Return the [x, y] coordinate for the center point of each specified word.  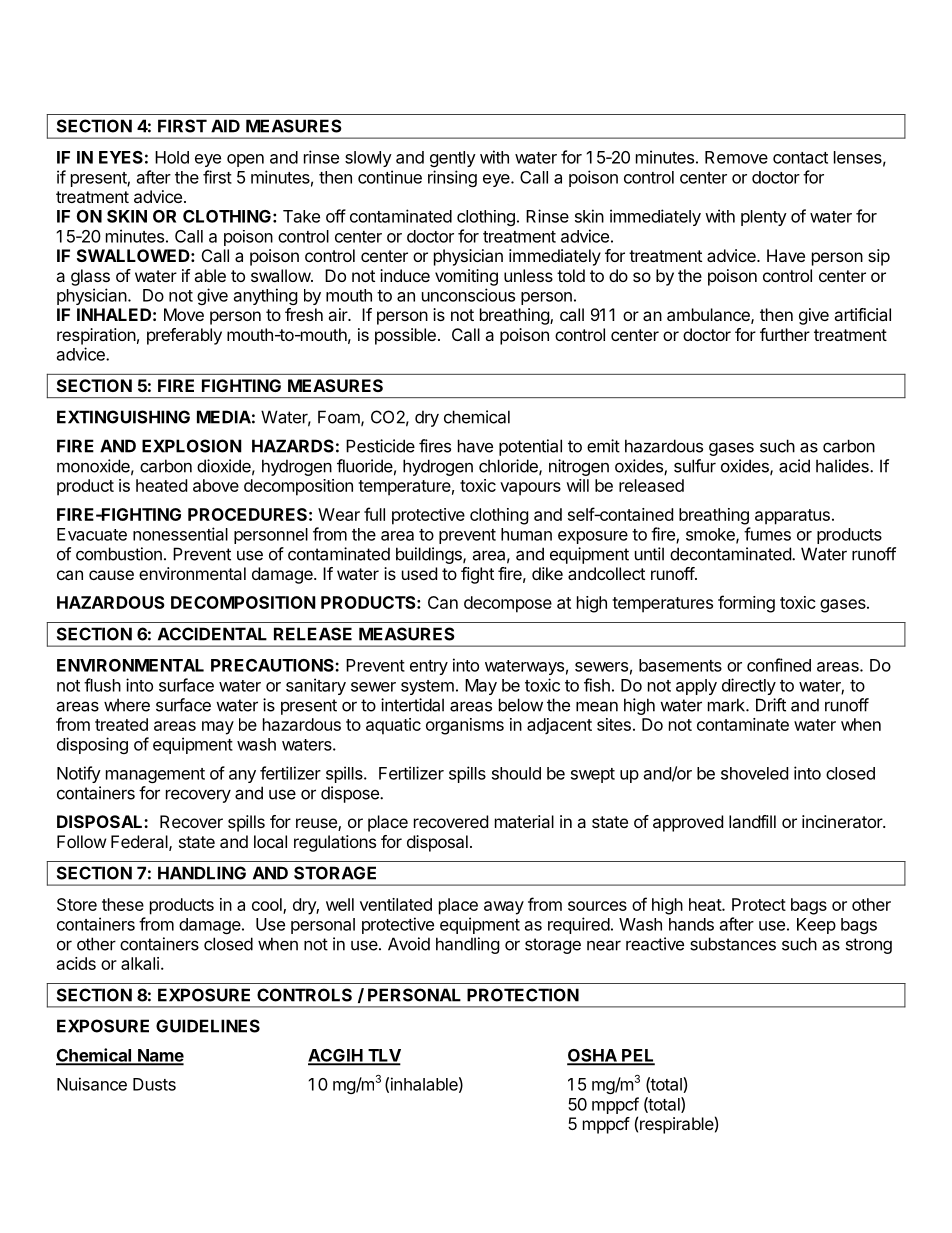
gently [453, 159]
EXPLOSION [192, 446]
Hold [172, 157]
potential [530, 447]
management [155, 775]
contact [800, 158]
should [516, 773]
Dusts [154, 1084]
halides [843, 466]
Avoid [409, 944]
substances [733, 944]
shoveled [754, 773]
